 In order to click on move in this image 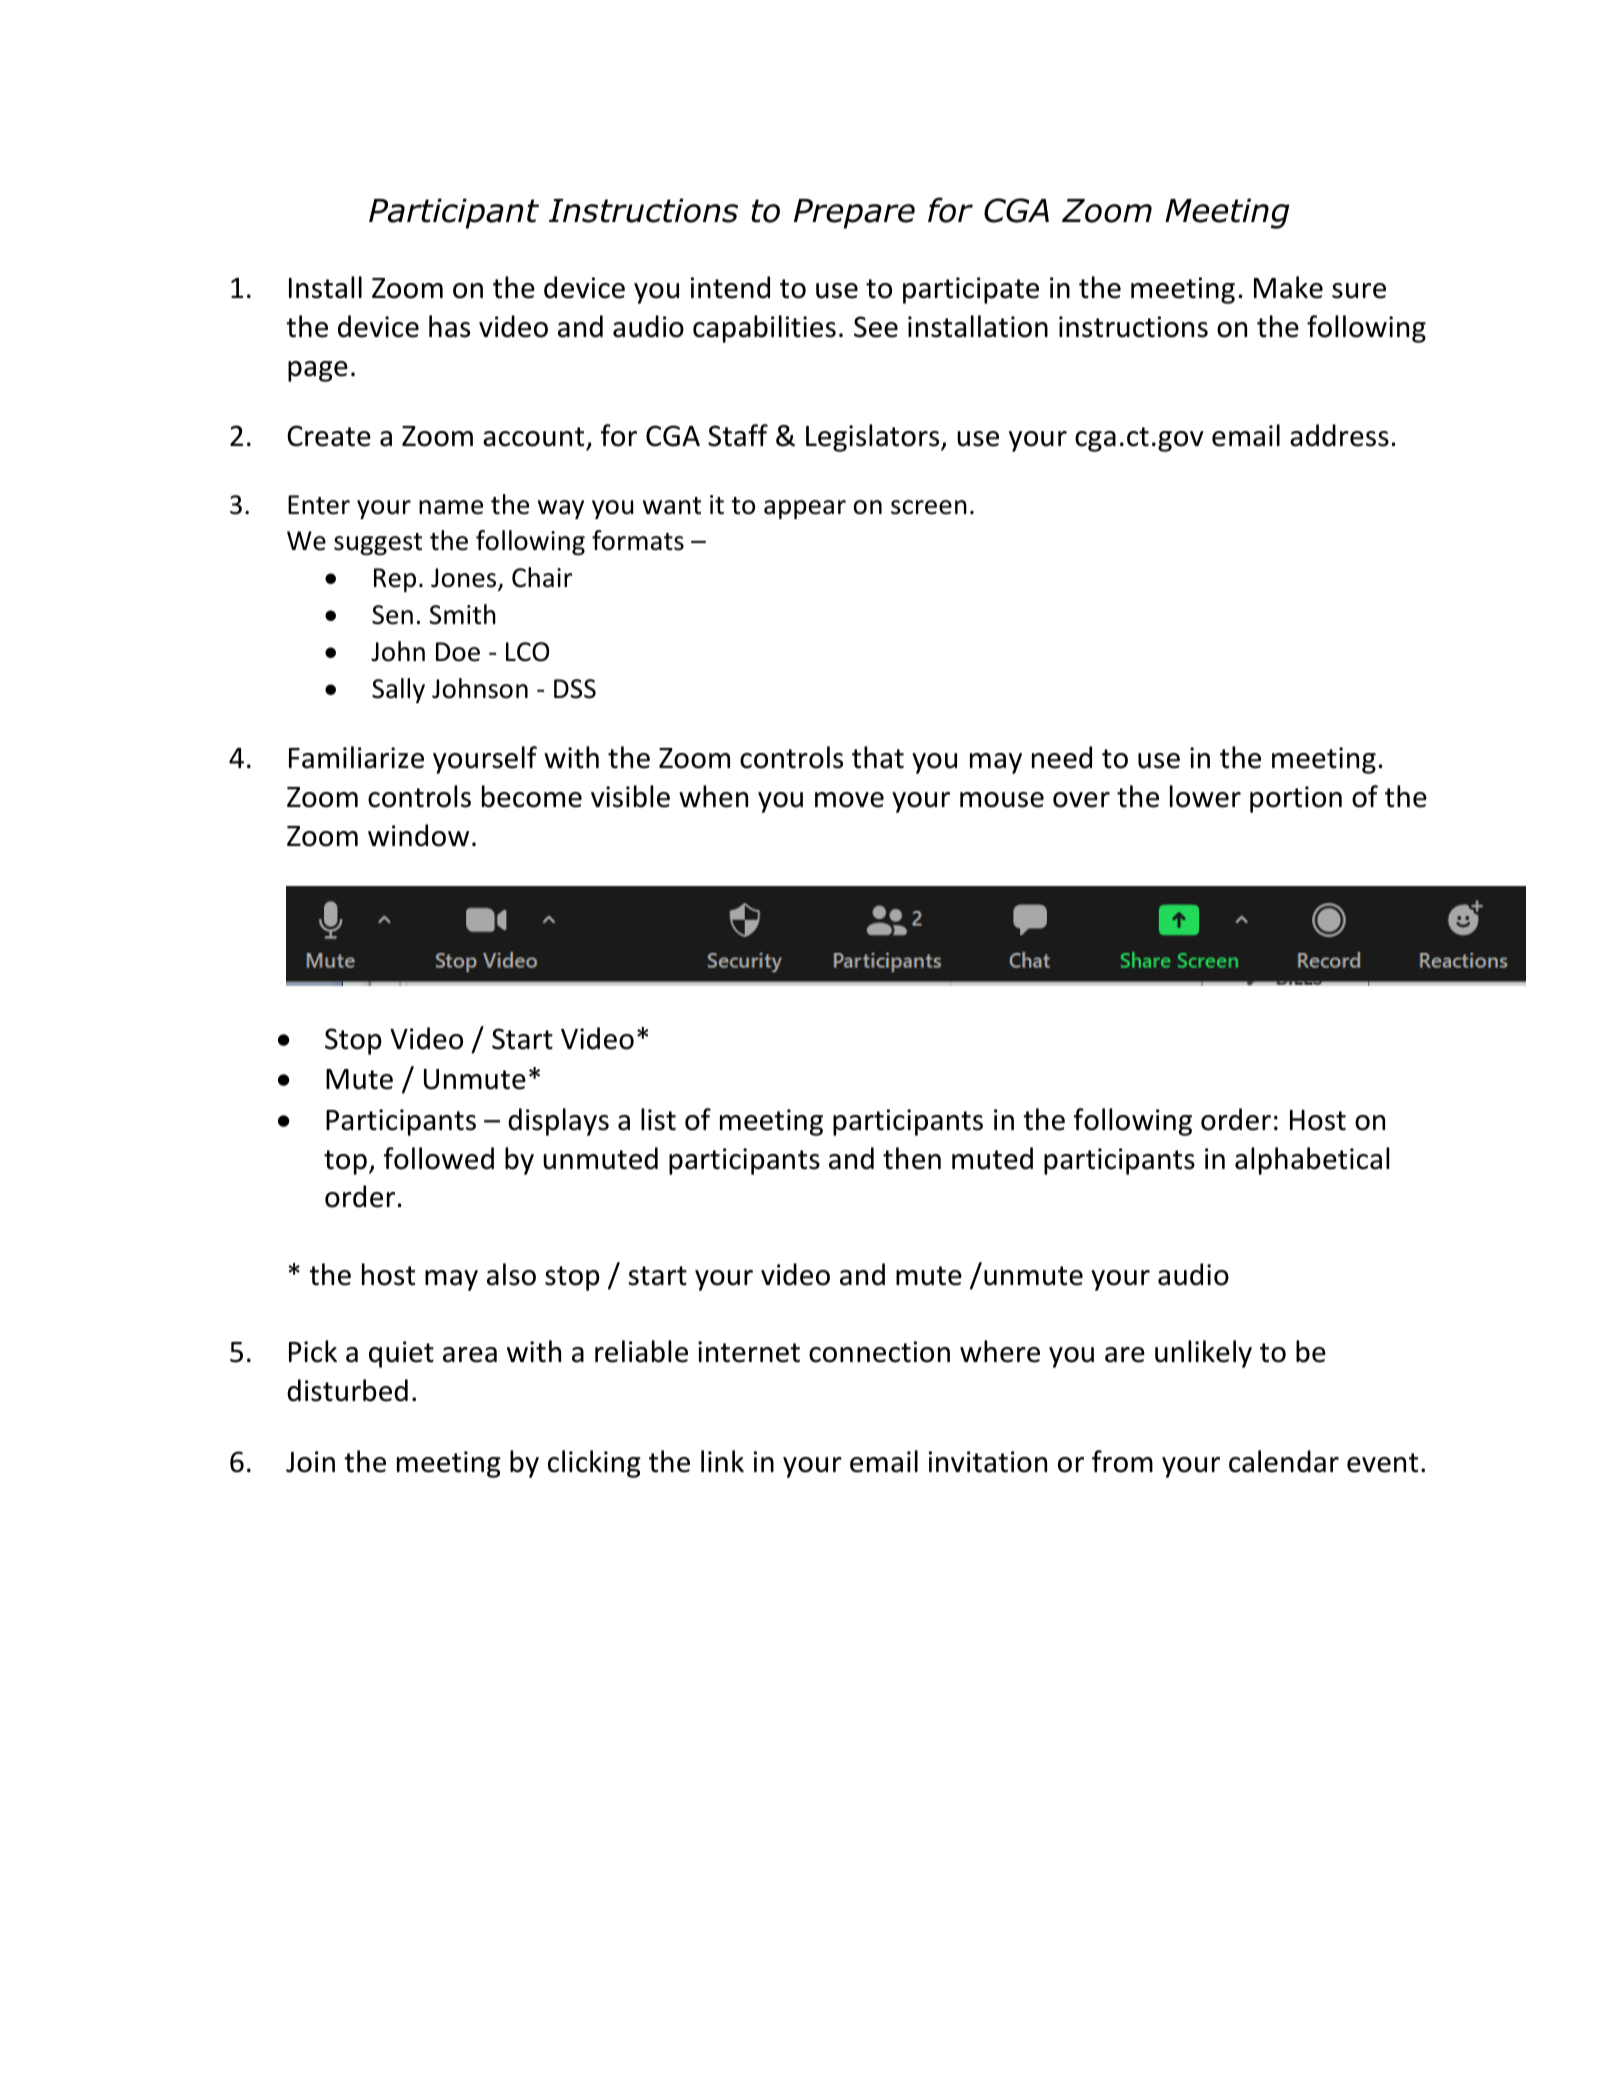, I will do `click(849, 800)`.
